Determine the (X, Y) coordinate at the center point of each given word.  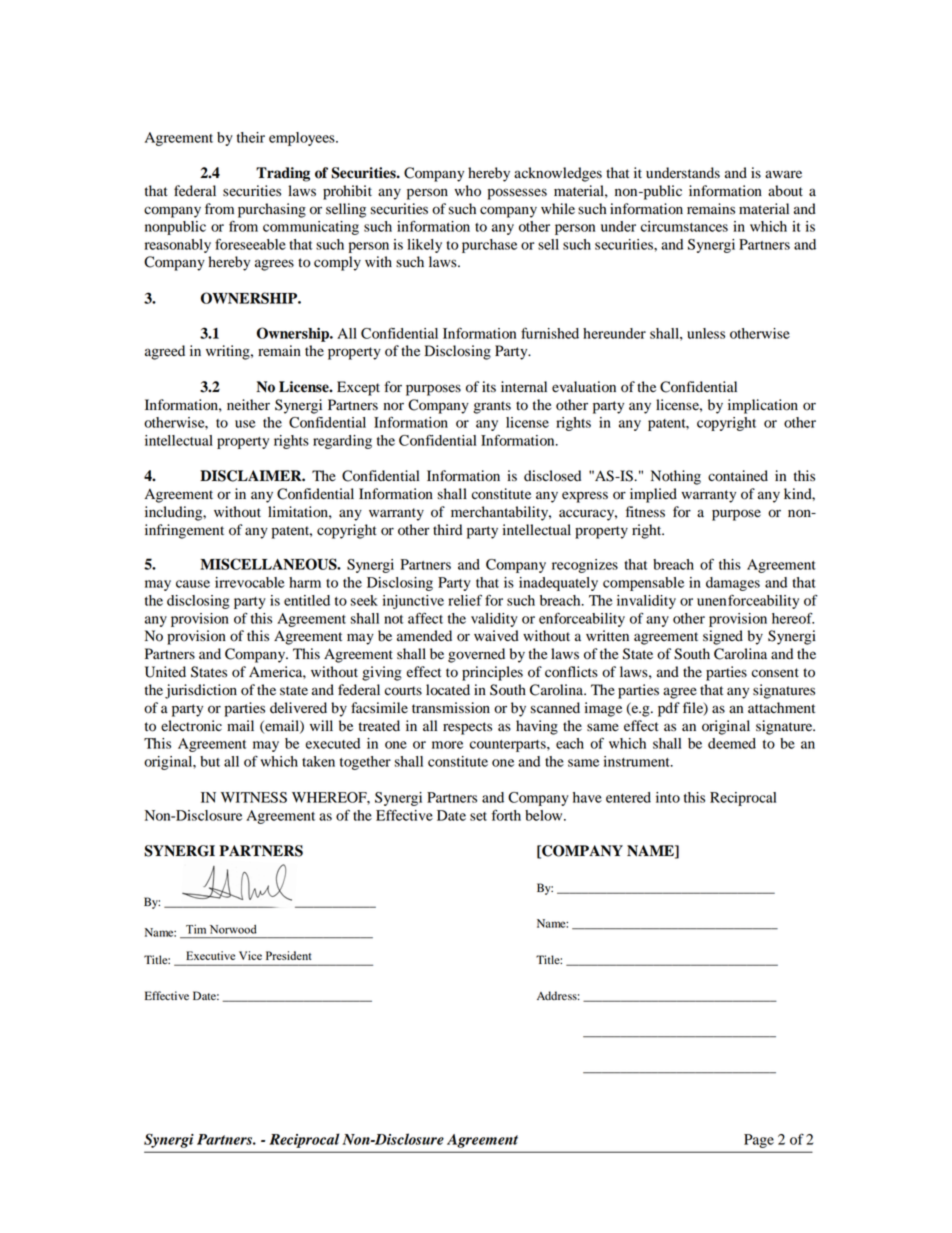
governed (476, 655)
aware (783, 174)
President (288, 955)
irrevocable (250, 582)
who (467, 191)
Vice (250, 955)
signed (723, 637)
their (251, 137)
